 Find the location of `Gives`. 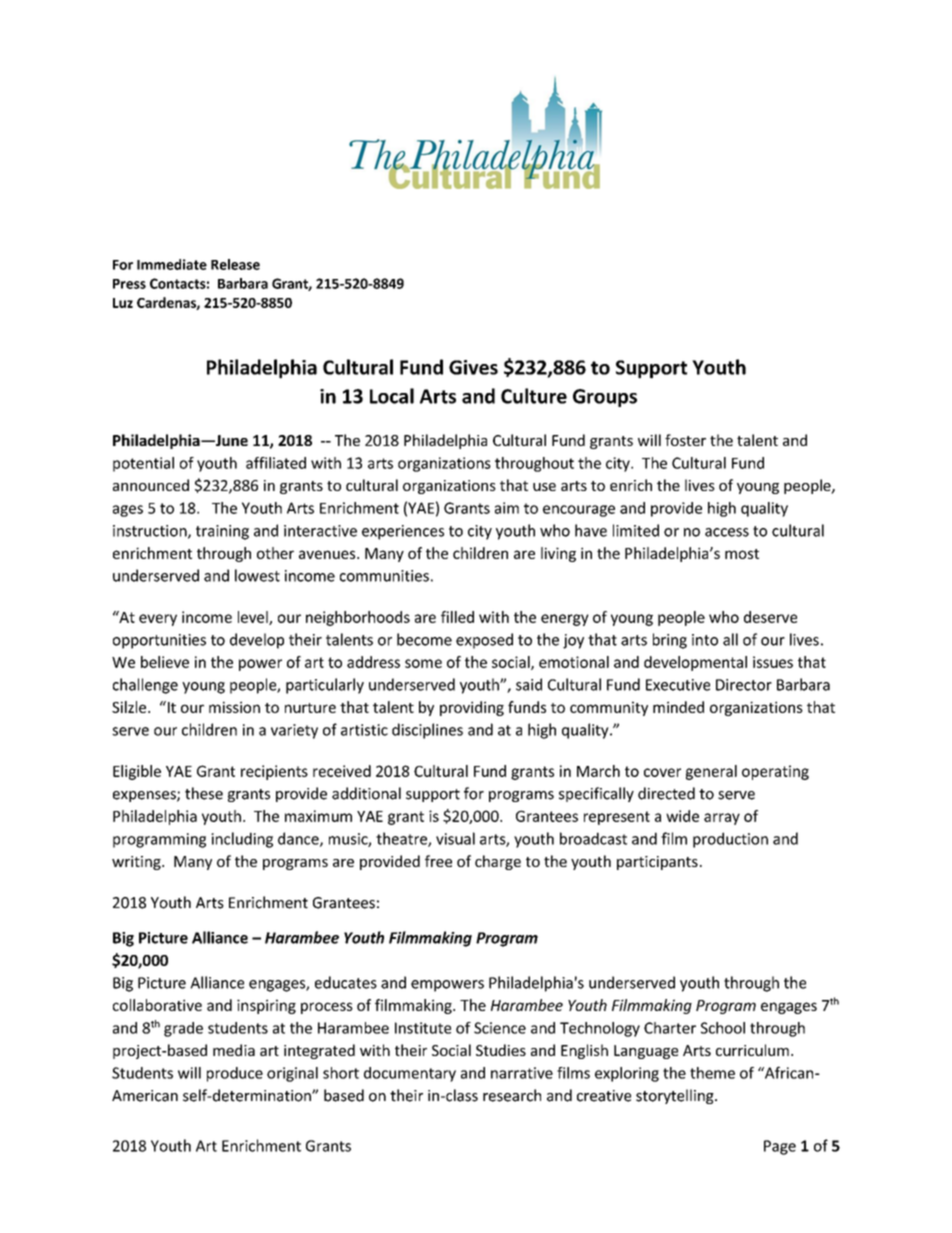

Gives is located at coordinates (473, 367).
